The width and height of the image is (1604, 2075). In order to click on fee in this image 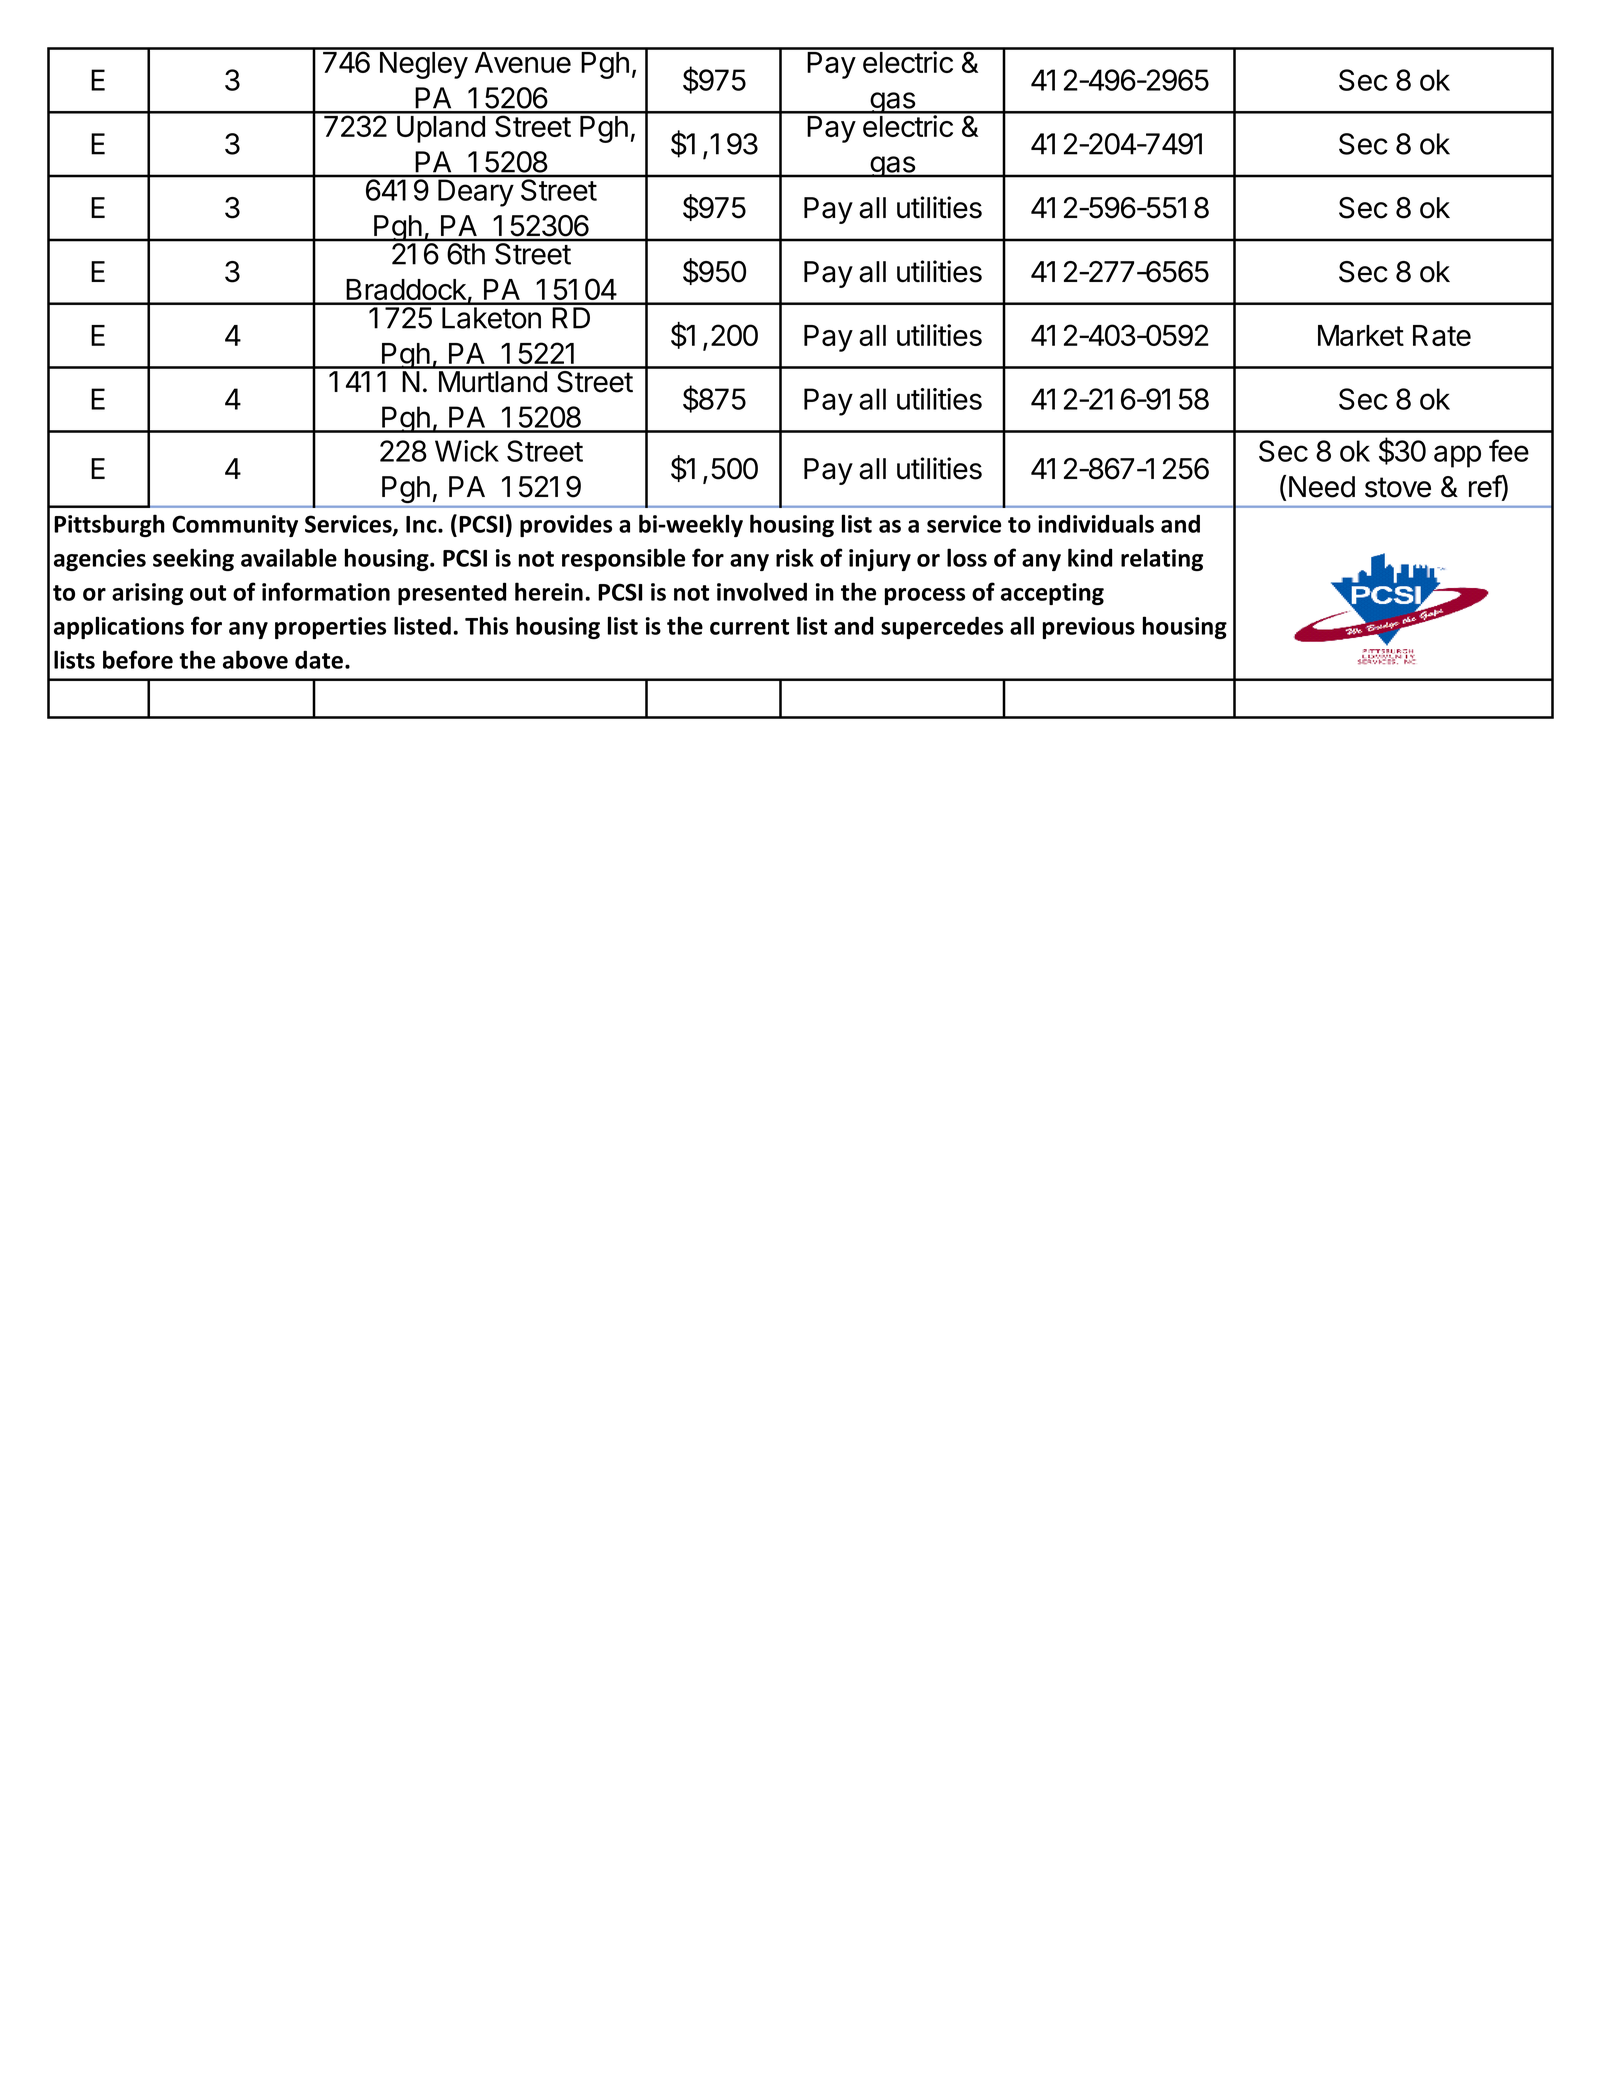, I will do `click(1509, 450)`.
